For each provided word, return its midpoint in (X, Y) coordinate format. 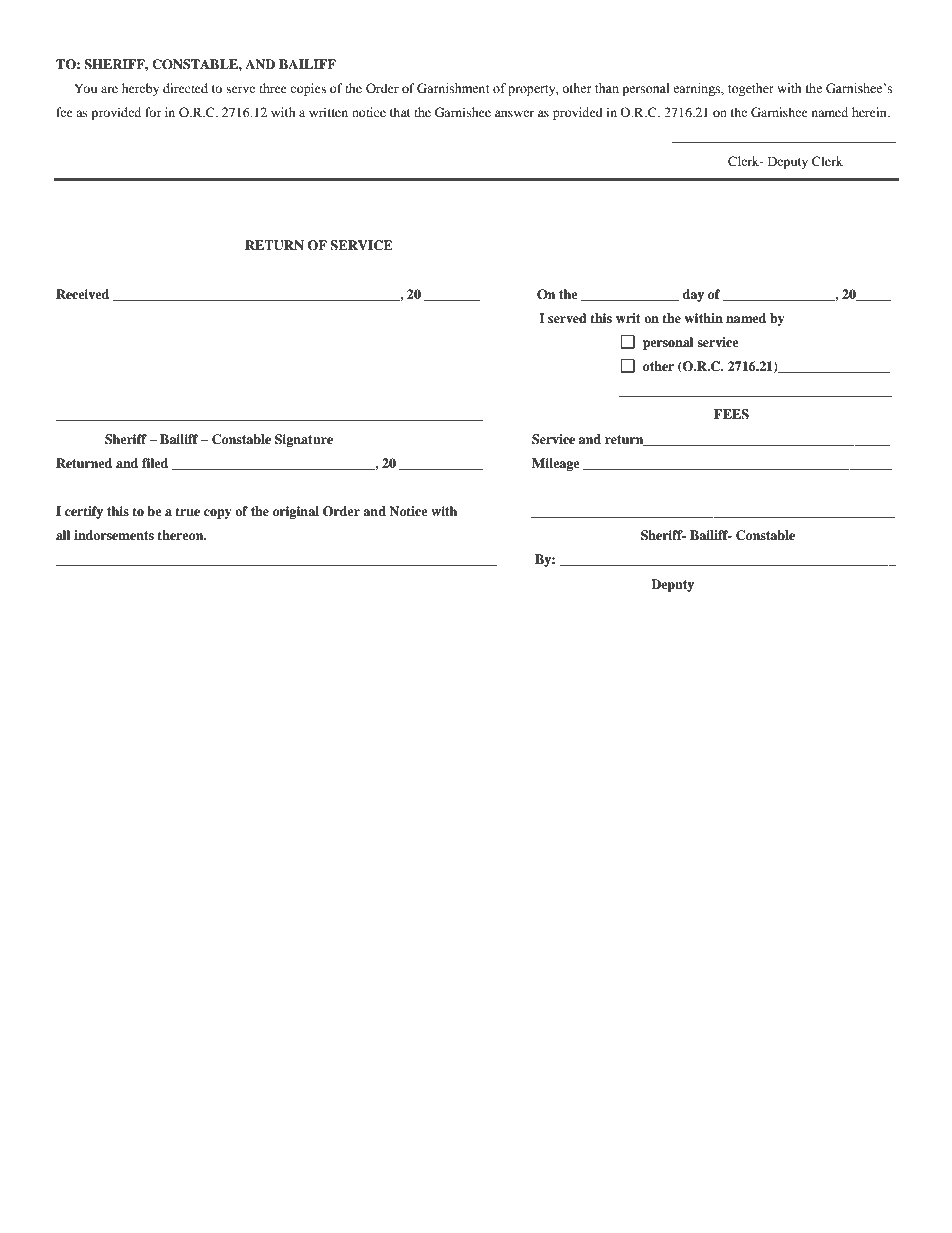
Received (82, 294)
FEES (731, 414)
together (751, 89)
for (153, 112)
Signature (304, 440)
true (187, 511)
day (693, 295)
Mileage (556, 464)
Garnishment (453, 88)
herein (870, 112)
